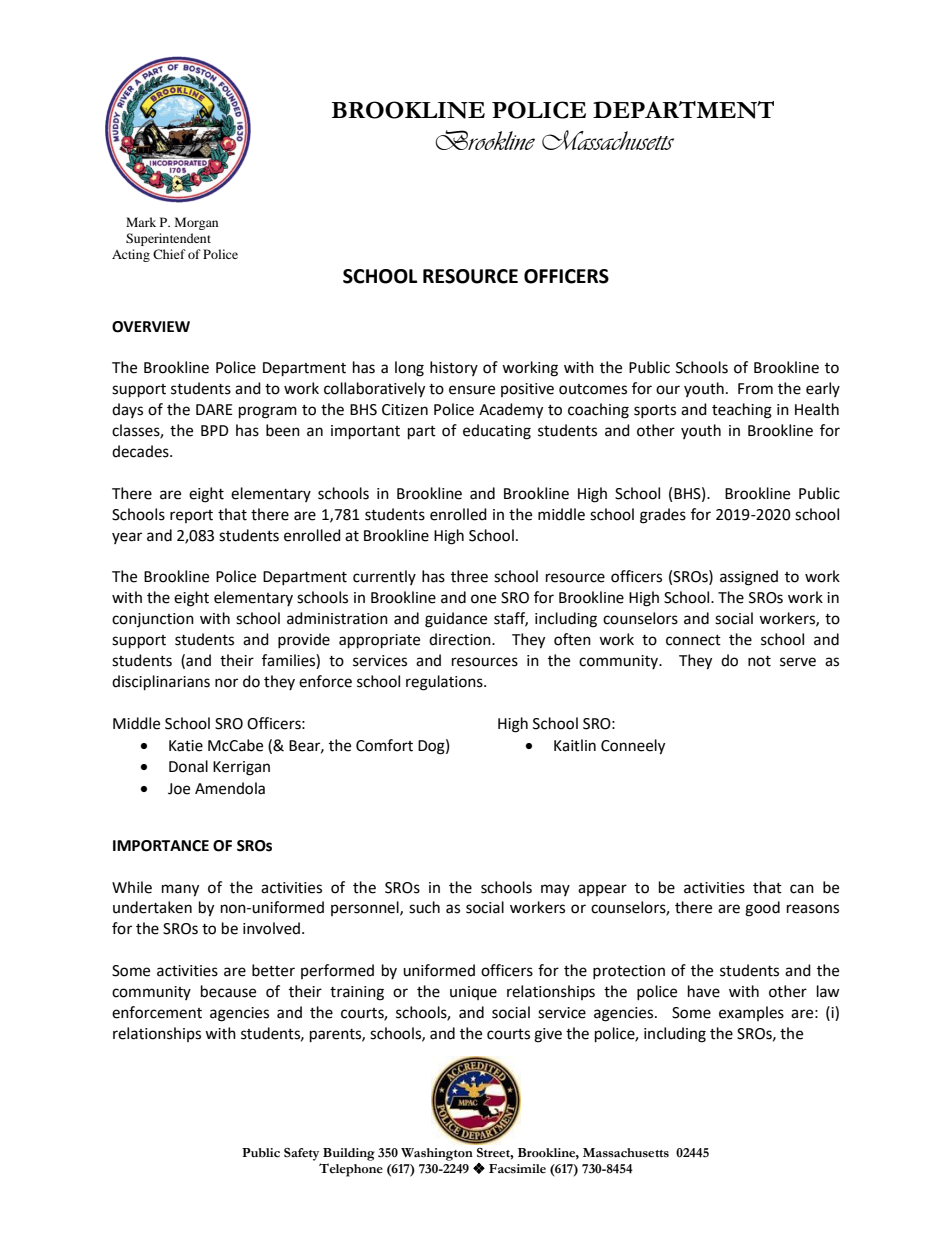  Describe the element at coordinates (169, 254) in the screenshot. I see `Chief` at that location.
